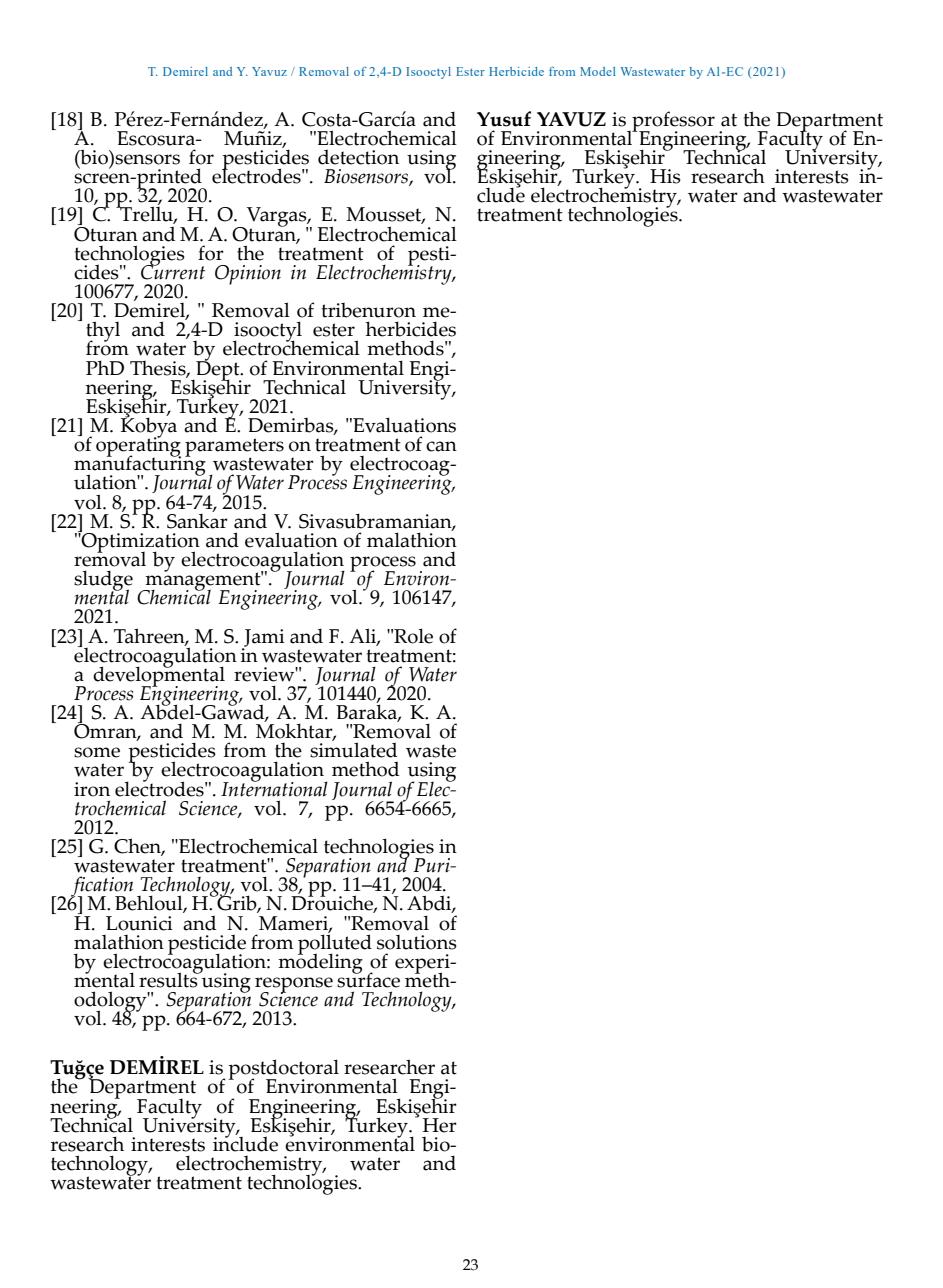 The image size is (943, 1288). What do you see at coordinates (103, 581) in the screenshot?
I see `sludge` at bounding box center [103, 581].
